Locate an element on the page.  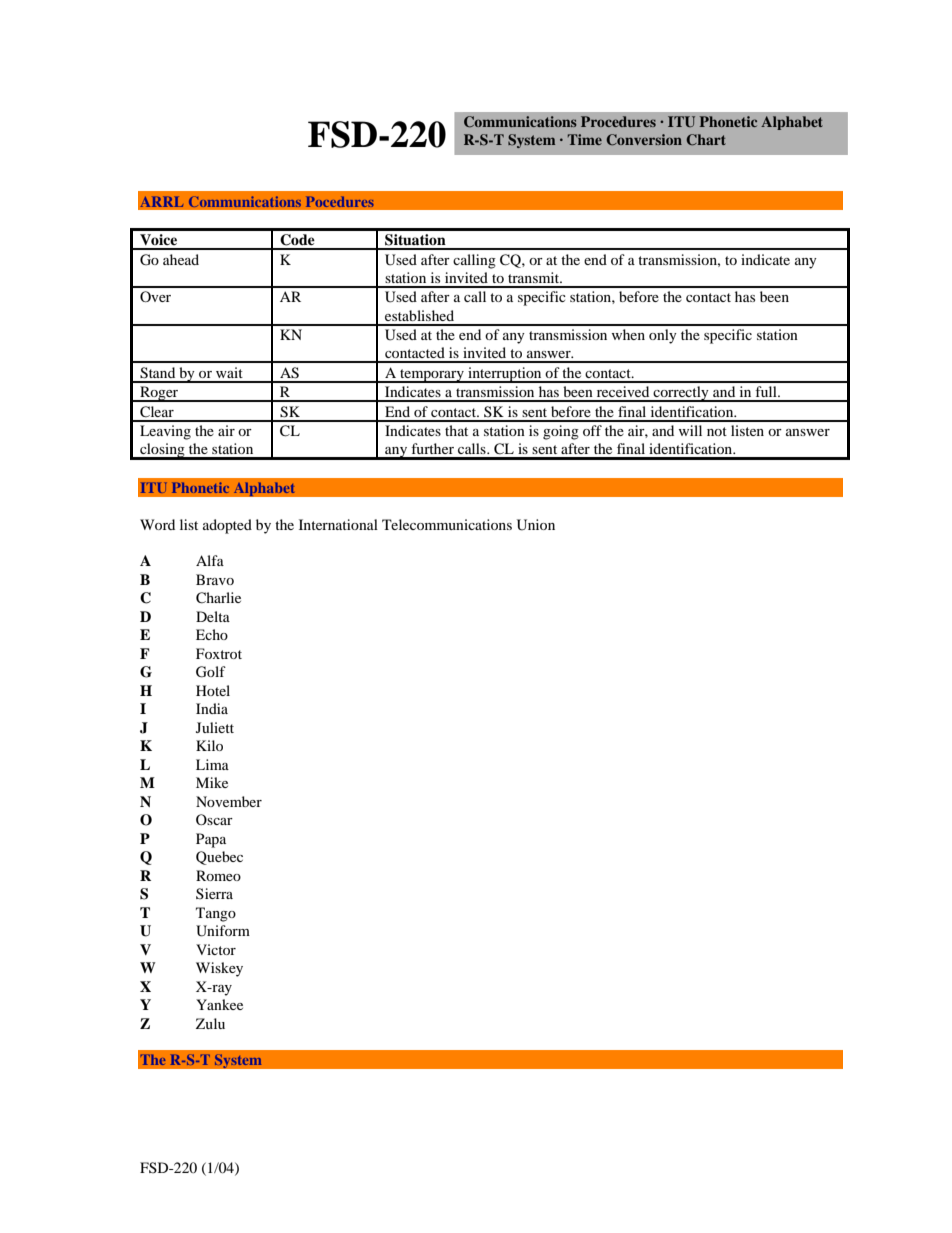
will is located at coordinates (690, 430).
